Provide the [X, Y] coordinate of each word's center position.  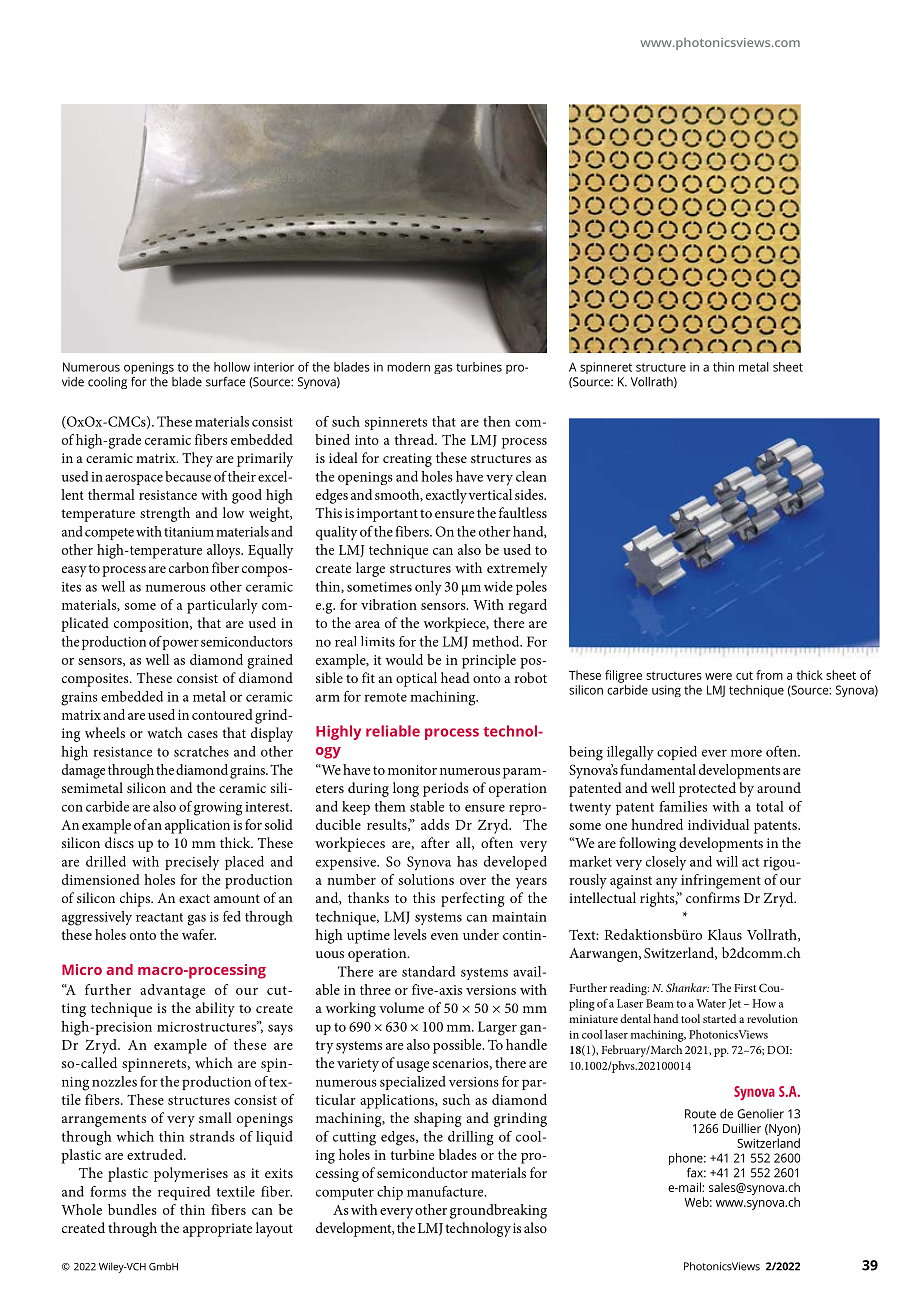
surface [226, 381]
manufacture [446, 1191]
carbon [189, 567]
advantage [172, 991]
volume [401, 1007]
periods [446, 789]
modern [408, 367]
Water [711, 1003]
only [428, 588]
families [683, 806]
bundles [132, 1209]
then [496, 421]
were [718, 676]
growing [218, 809]
